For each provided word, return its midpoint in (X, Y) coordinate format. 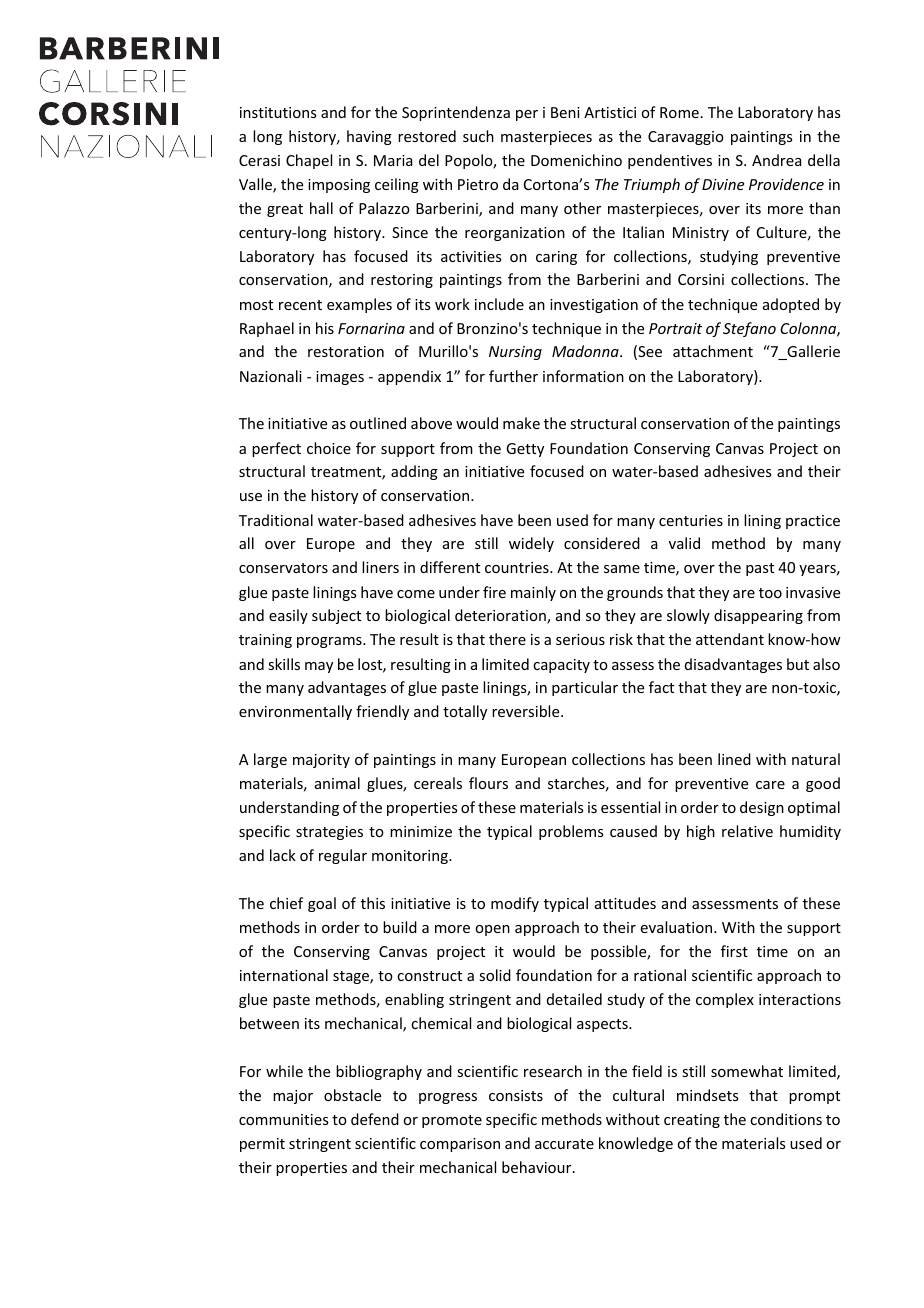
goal (322, 904)
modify (515, 904)
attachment (713, 351)
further (513, 376)
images (340, 378)
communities (283, 1119)
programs (330, 642)
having (369, 137)
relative (747, 831)
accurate (564, 1144)
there (507, 639)
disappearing (758, 616)
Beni (565, 112)
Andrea (777, 160)
